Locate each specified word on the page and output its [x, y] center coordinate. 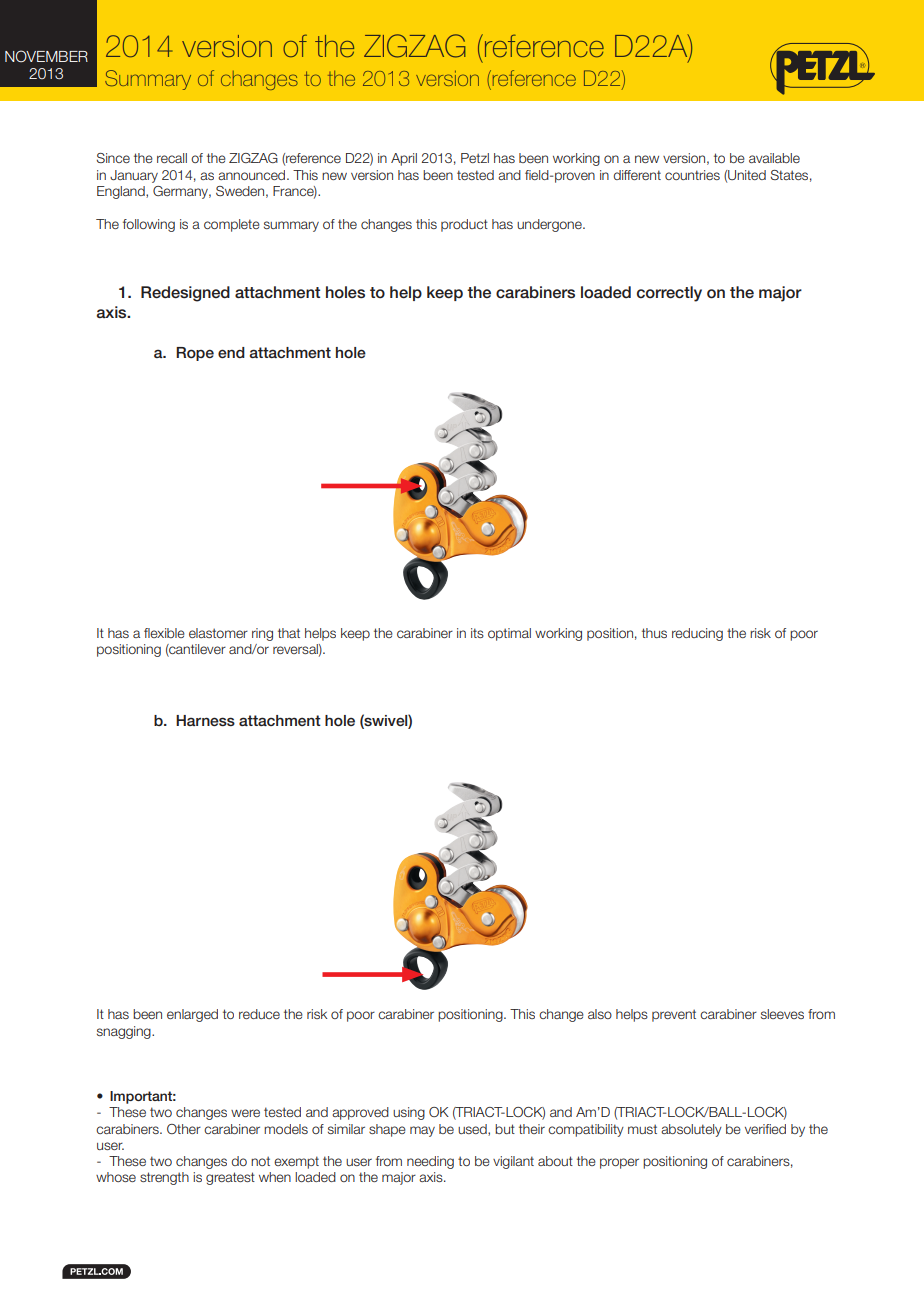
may [422, 1131]
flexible [164, 633]
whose [116, 1177]
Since [113, 158]
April [404, 159]
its [477, 633]
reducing [697, 634]
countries [692, 175]
